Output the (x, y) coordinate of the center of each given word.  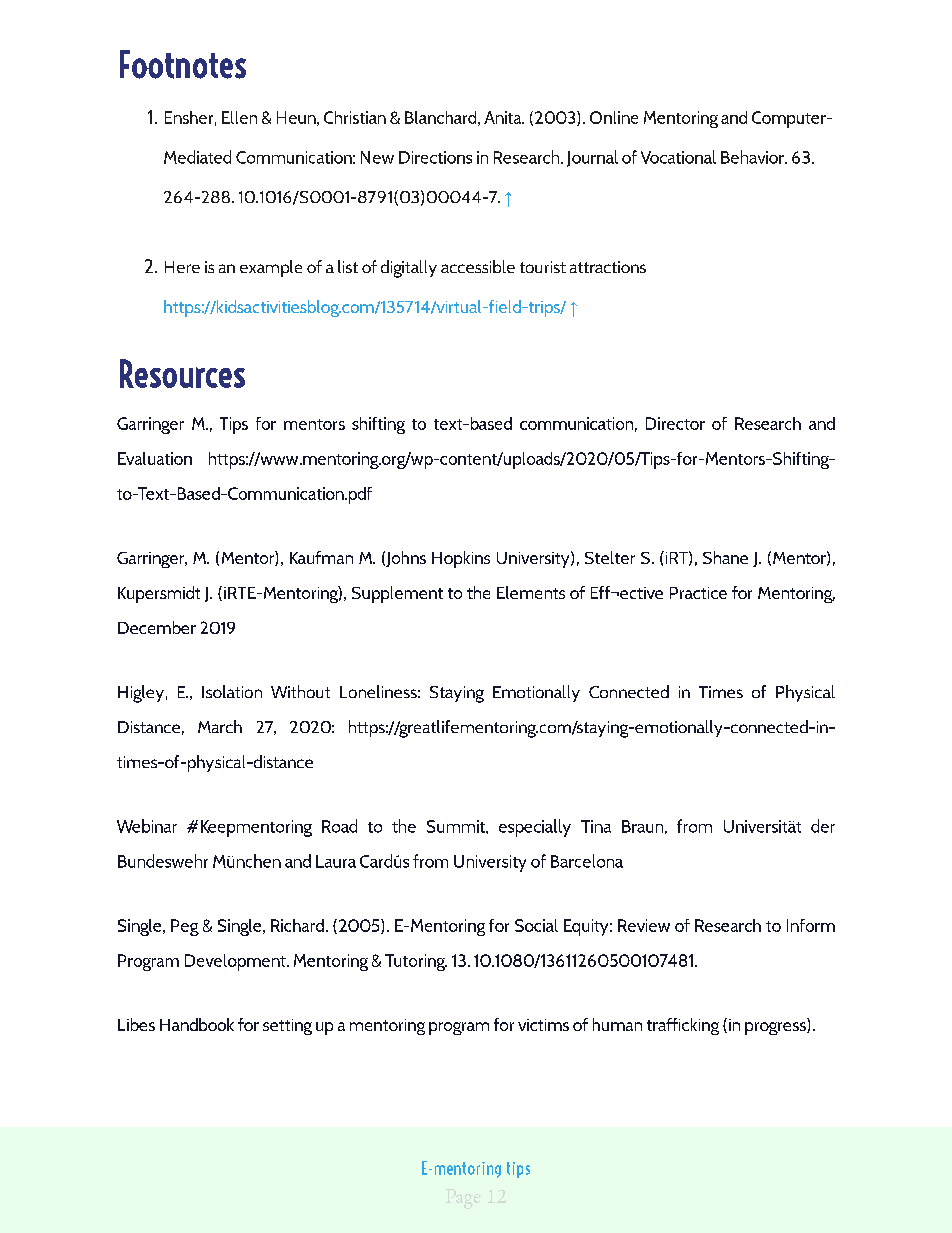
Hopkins (461, 559)
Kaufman (321, 557)
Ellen (239, 117)
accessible (478, 266)
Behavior (753, 157)
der (823, 826)
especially (535, 828)
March (220, 726)
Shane (725, 557)
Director (675, 423)
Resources (182, 373)
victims (543, 1025)
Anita (504, 117)
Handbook (197, 1024)
